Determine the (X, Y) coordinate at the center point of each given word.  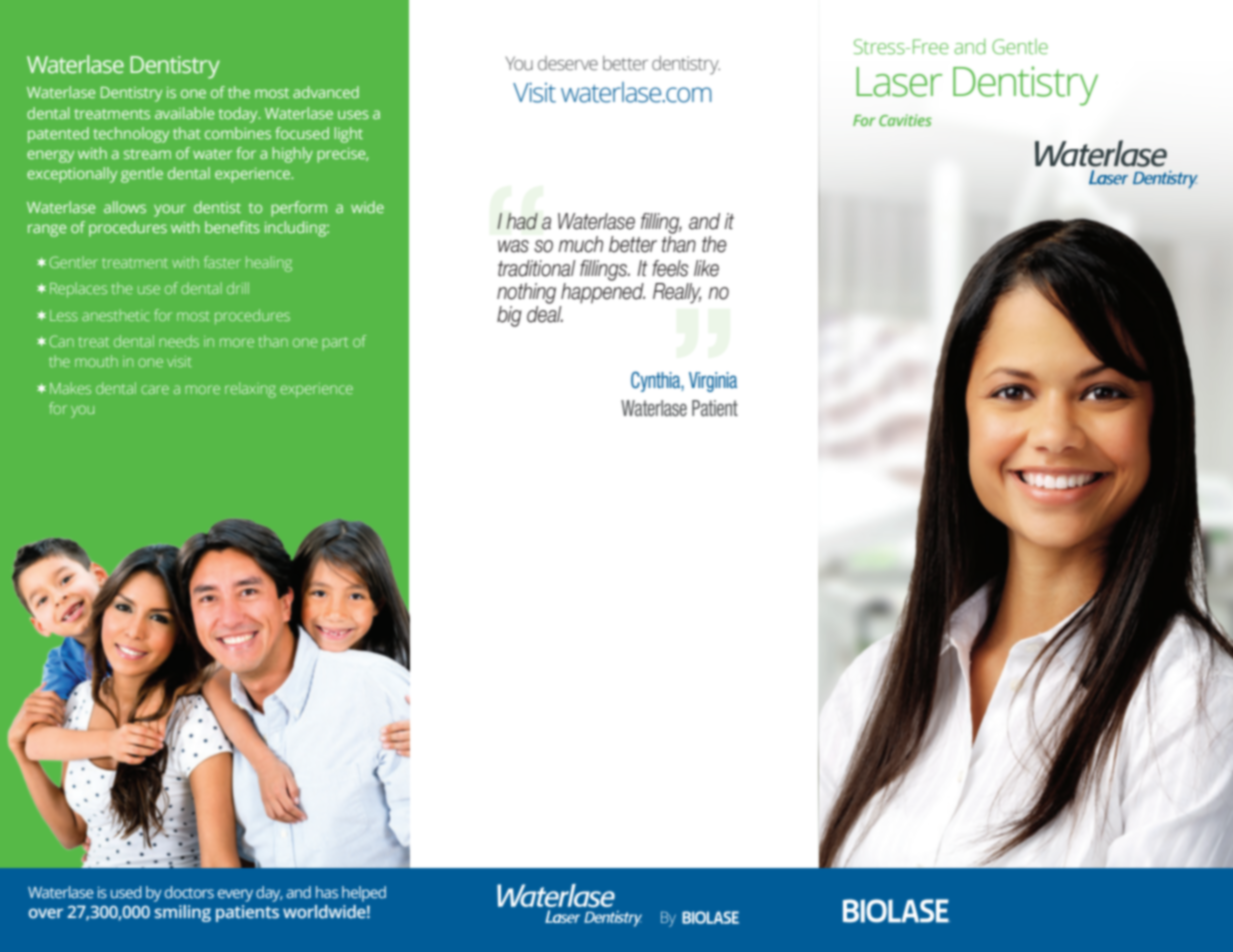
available (184, 113)
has (327, 892)
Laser (899, 82)
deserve (568, 63)
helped (364, 894)
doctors (189, 892)
